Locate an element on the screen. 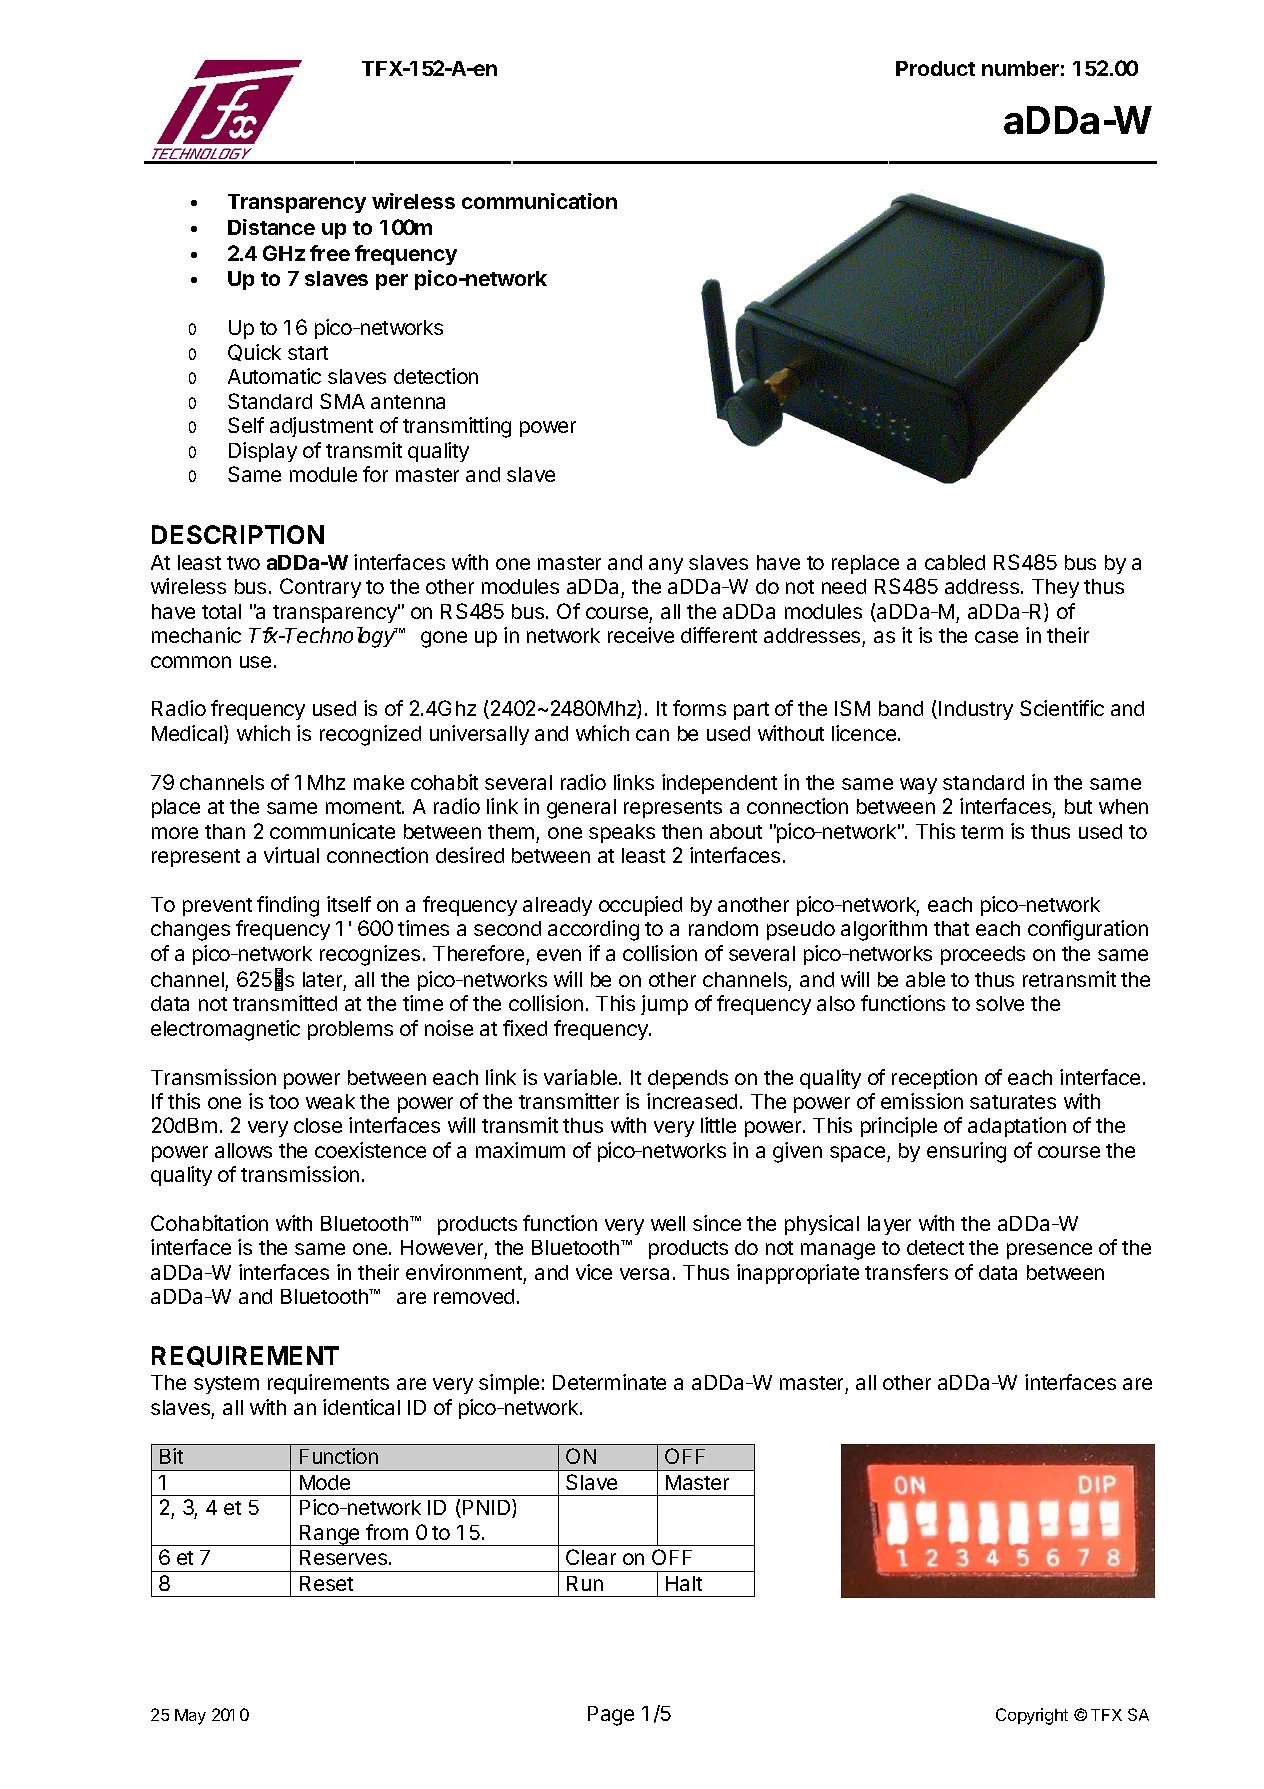 This screenshot has width=1264, height=1789. jump is located at coordinates (664, 1005).
